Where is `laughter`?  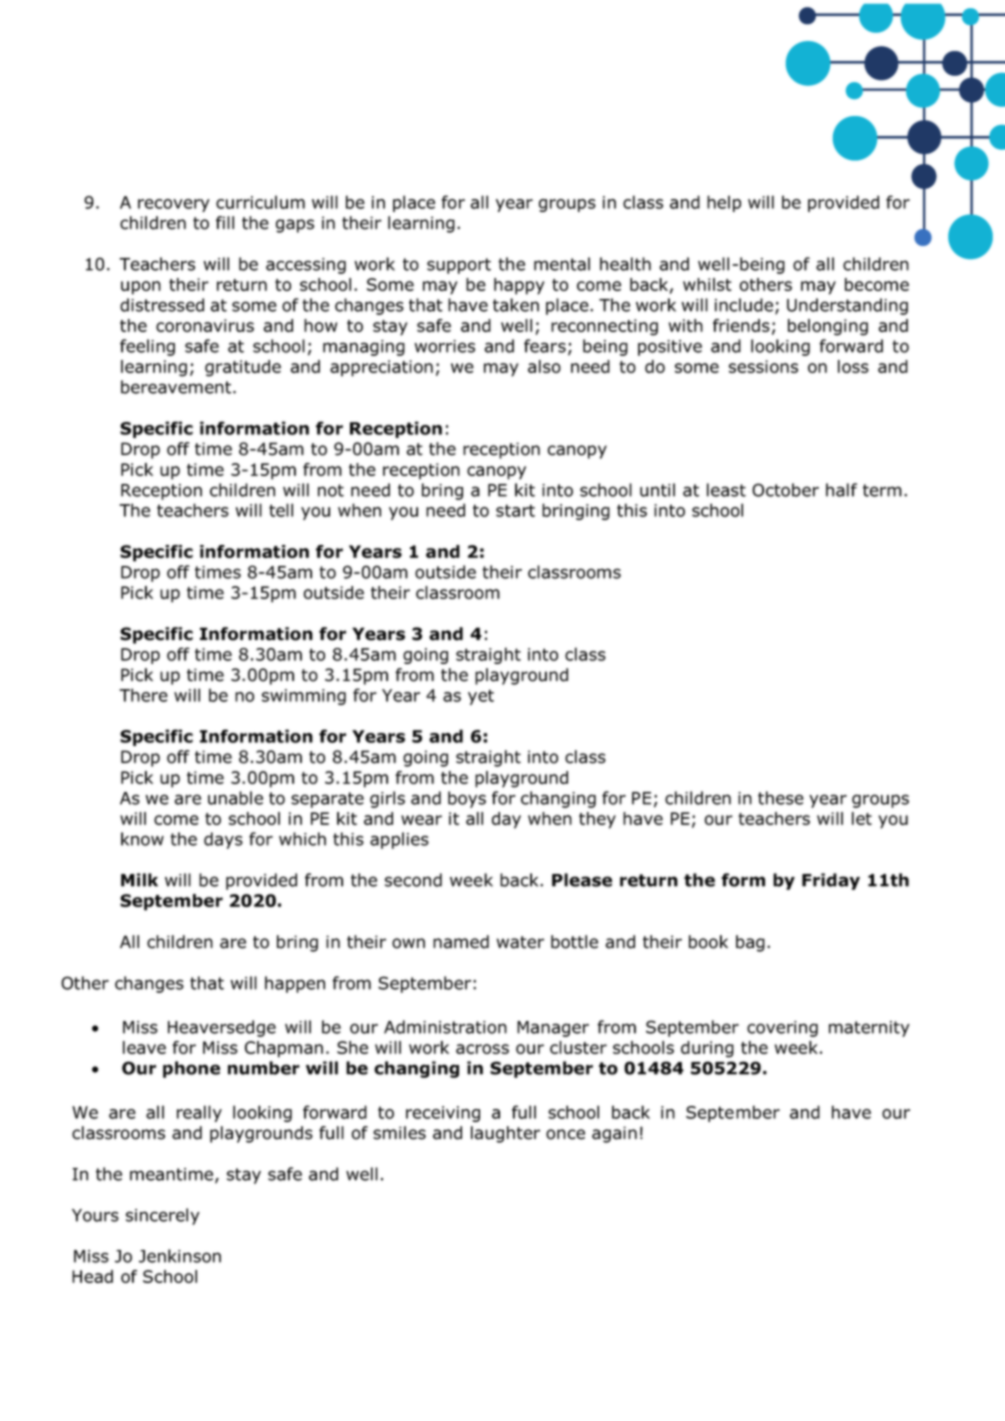 laughter is located at coordinates (505, 1134).
